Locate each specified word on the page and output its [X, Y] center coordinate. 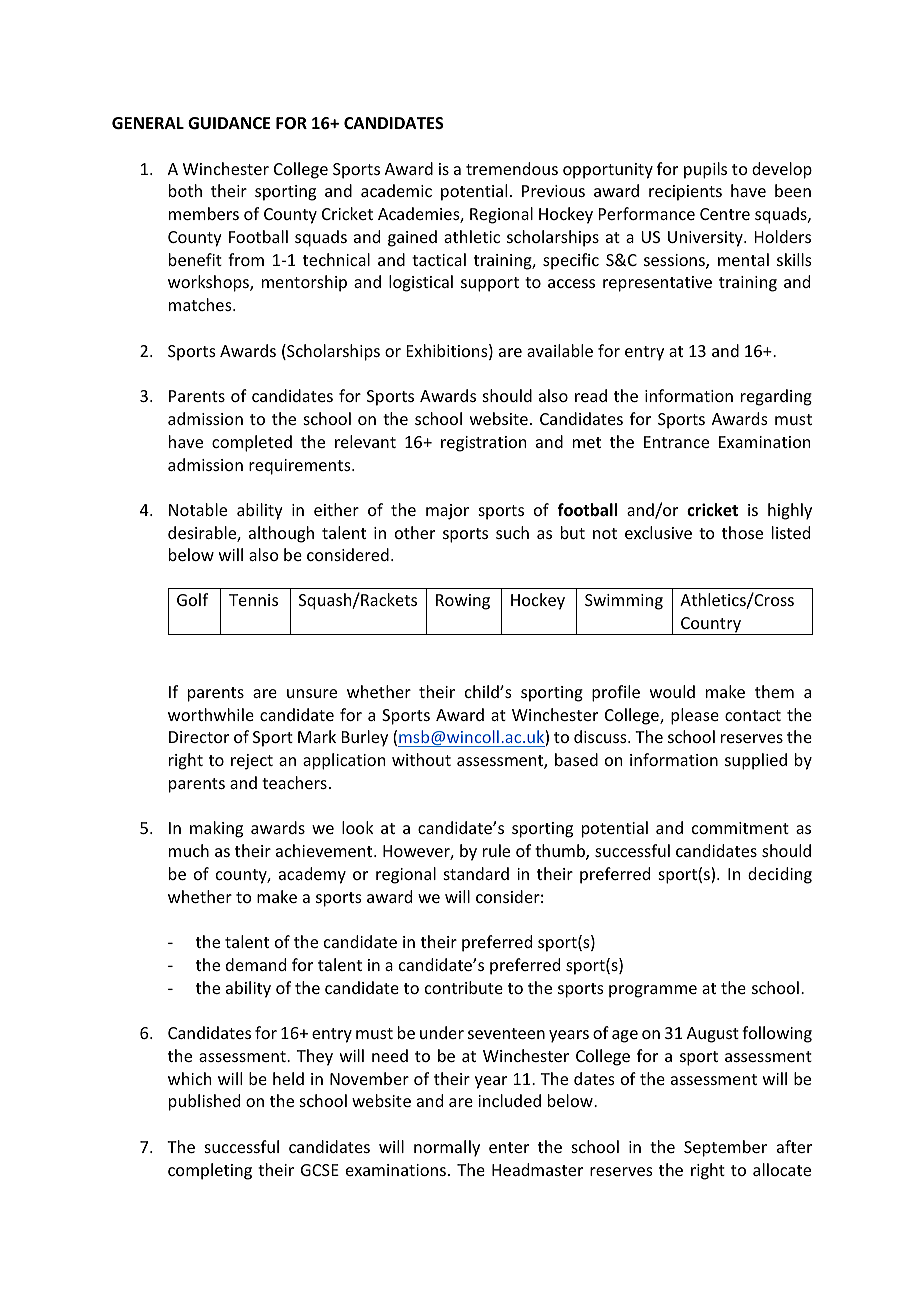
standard [476, 873]
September [725, 1148]
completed [252, 443]
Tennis [253, 600]
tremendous [512, 168]
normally [447, 1148]
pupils [705, 170]
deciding [780, 875]
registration [483, 444]
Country [711, 626]
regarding [776, 397]
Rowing [463, 602]
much [189, 850]
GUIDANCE [229, 123]
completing [210, 1171]
